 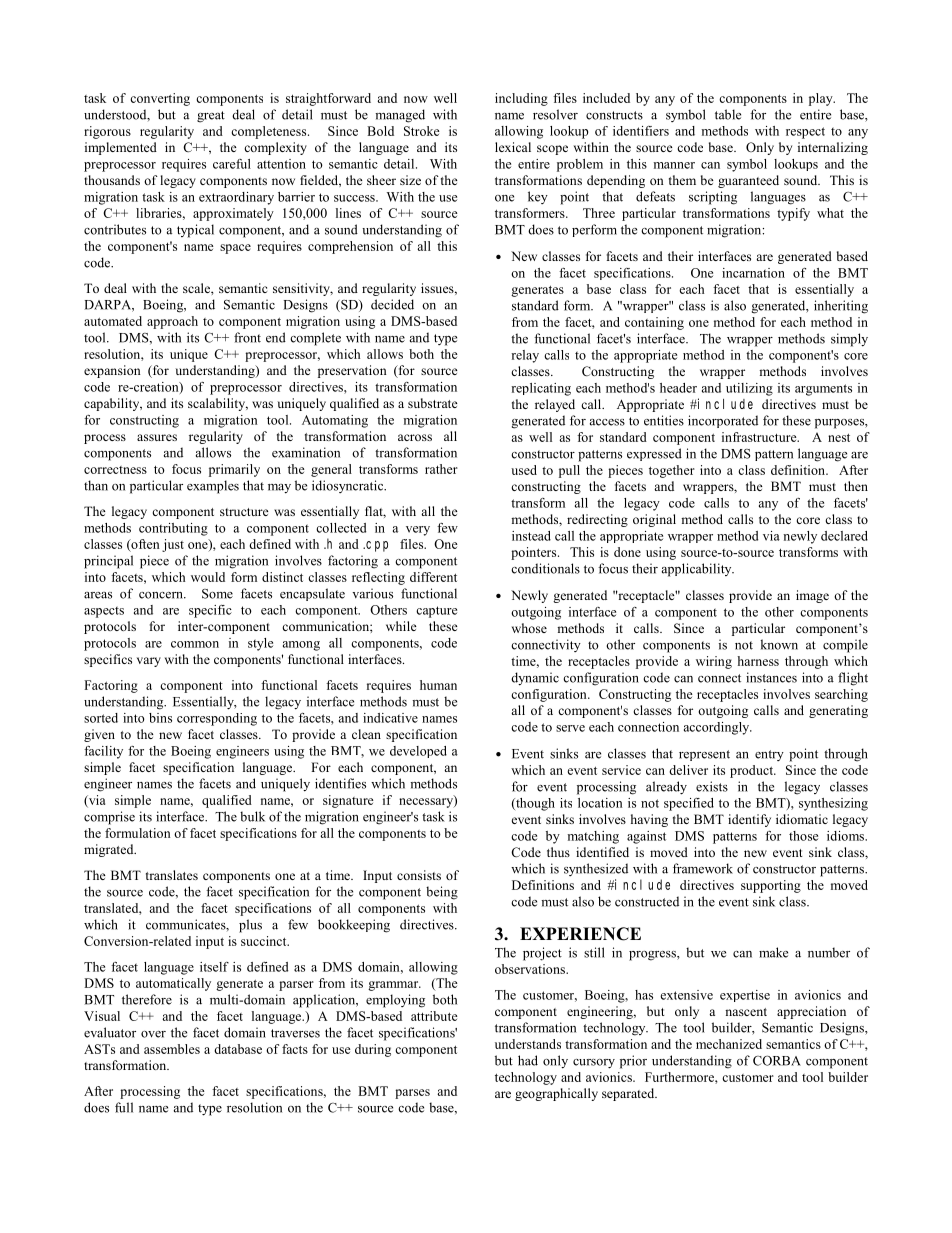 I want to click on capture, so click(x=436, y=612).
